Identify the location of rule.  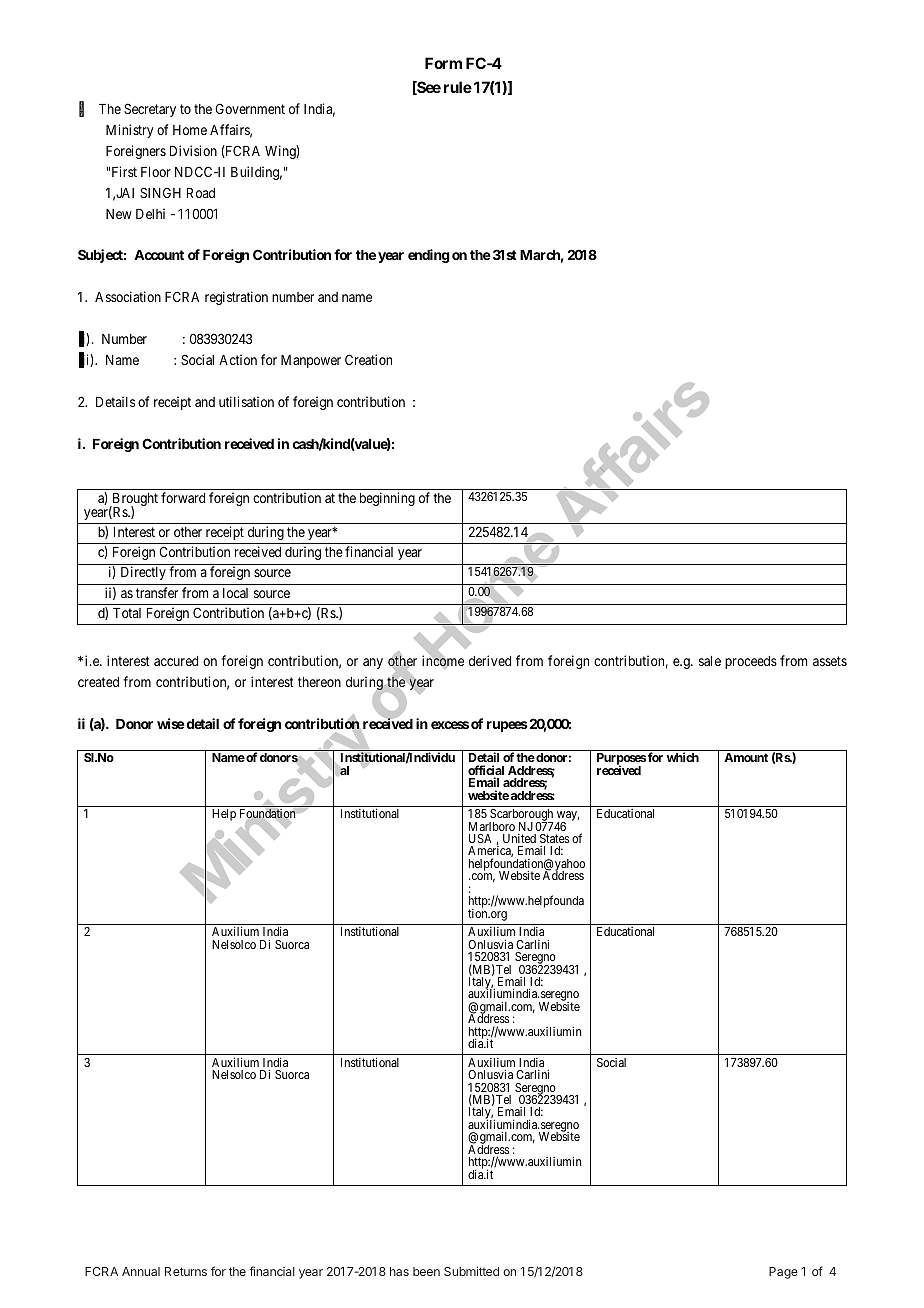
(458, 87).
